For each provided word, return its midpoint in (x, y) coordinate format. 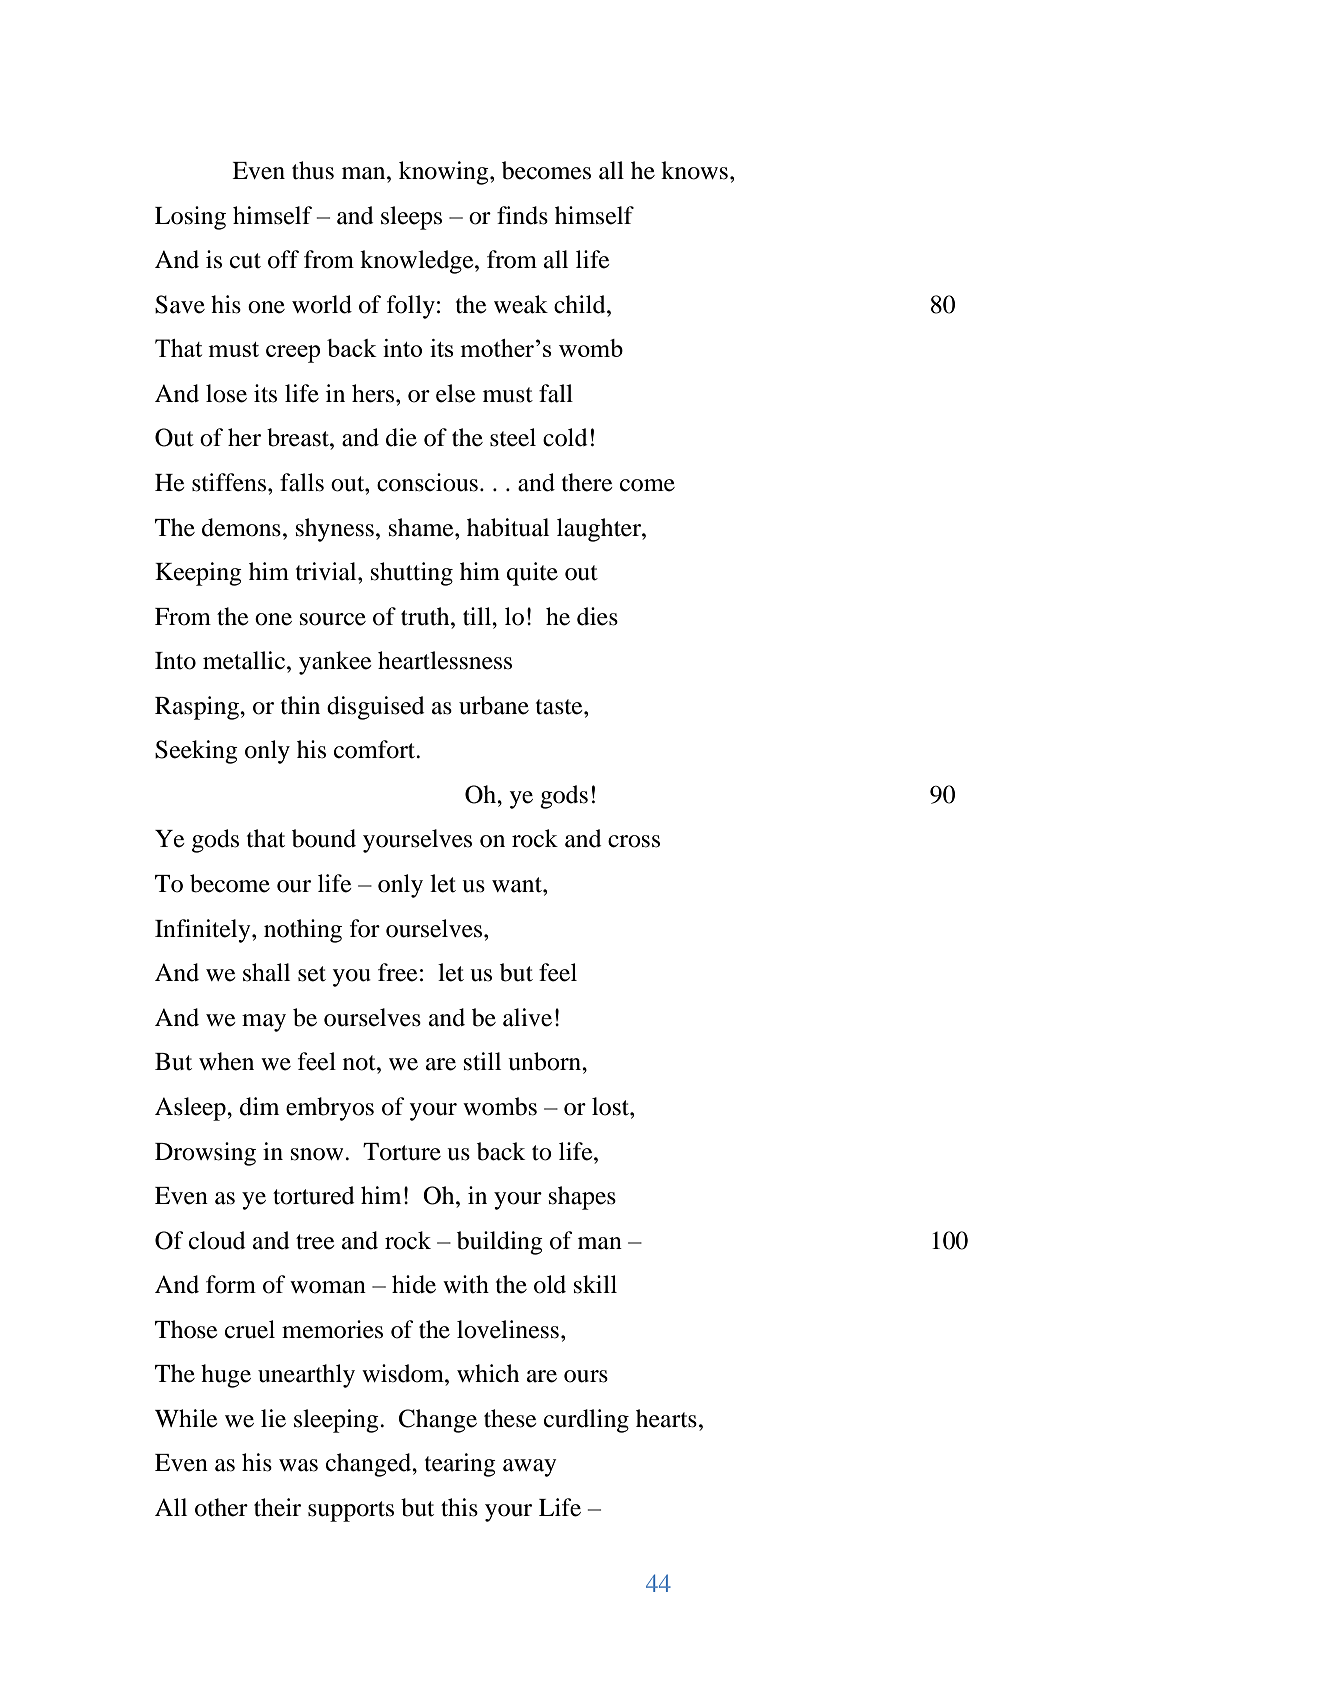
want (518, 885)
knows (694, 170)
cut (245, 261)
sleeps (411, 218)
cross (634, 841)
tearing (460, 1465)
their (277, 1507)
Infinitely (204, 931)
